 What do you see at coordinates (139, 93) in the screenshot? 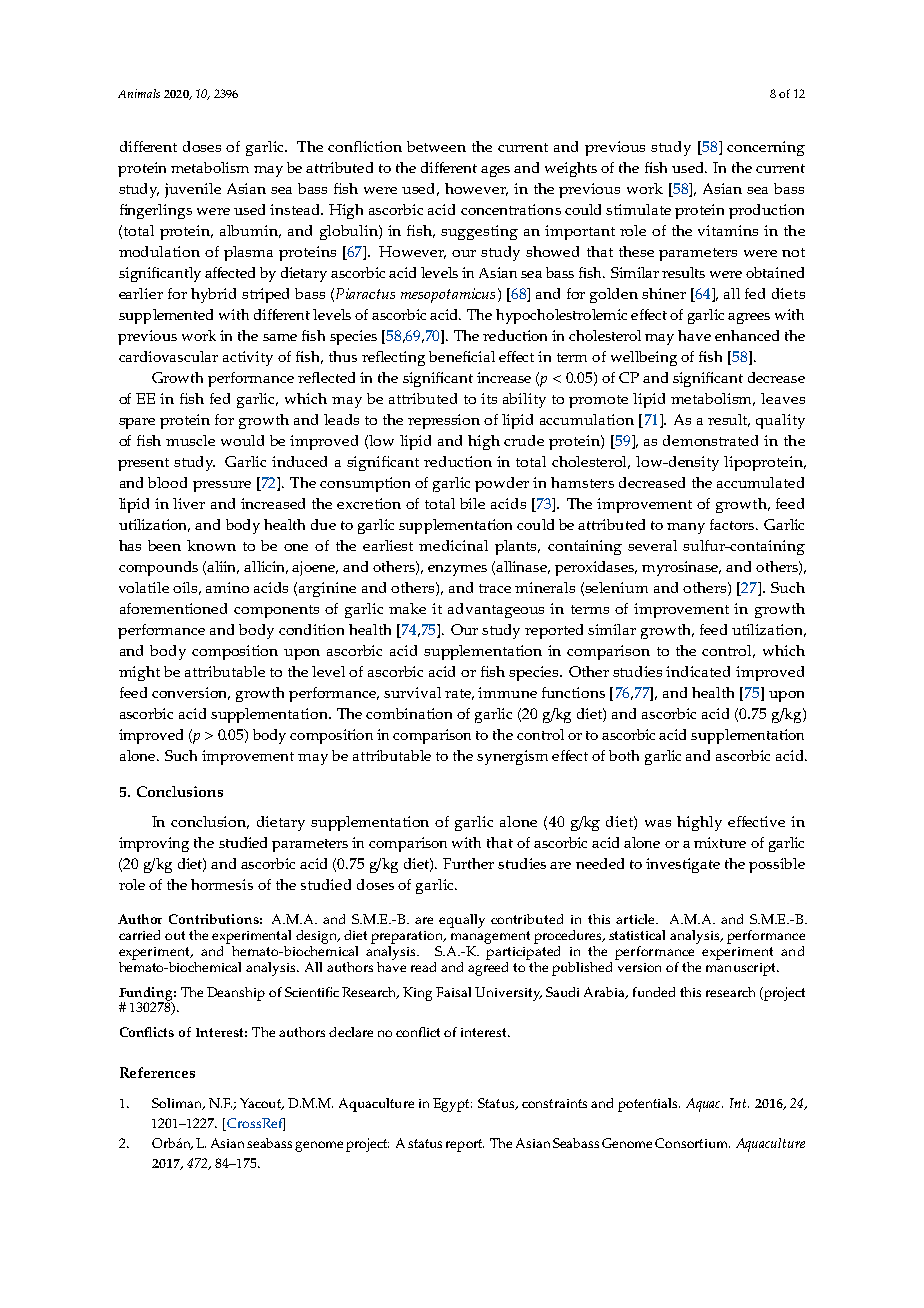
I see `Animals` at bounding box center [139, 93].
